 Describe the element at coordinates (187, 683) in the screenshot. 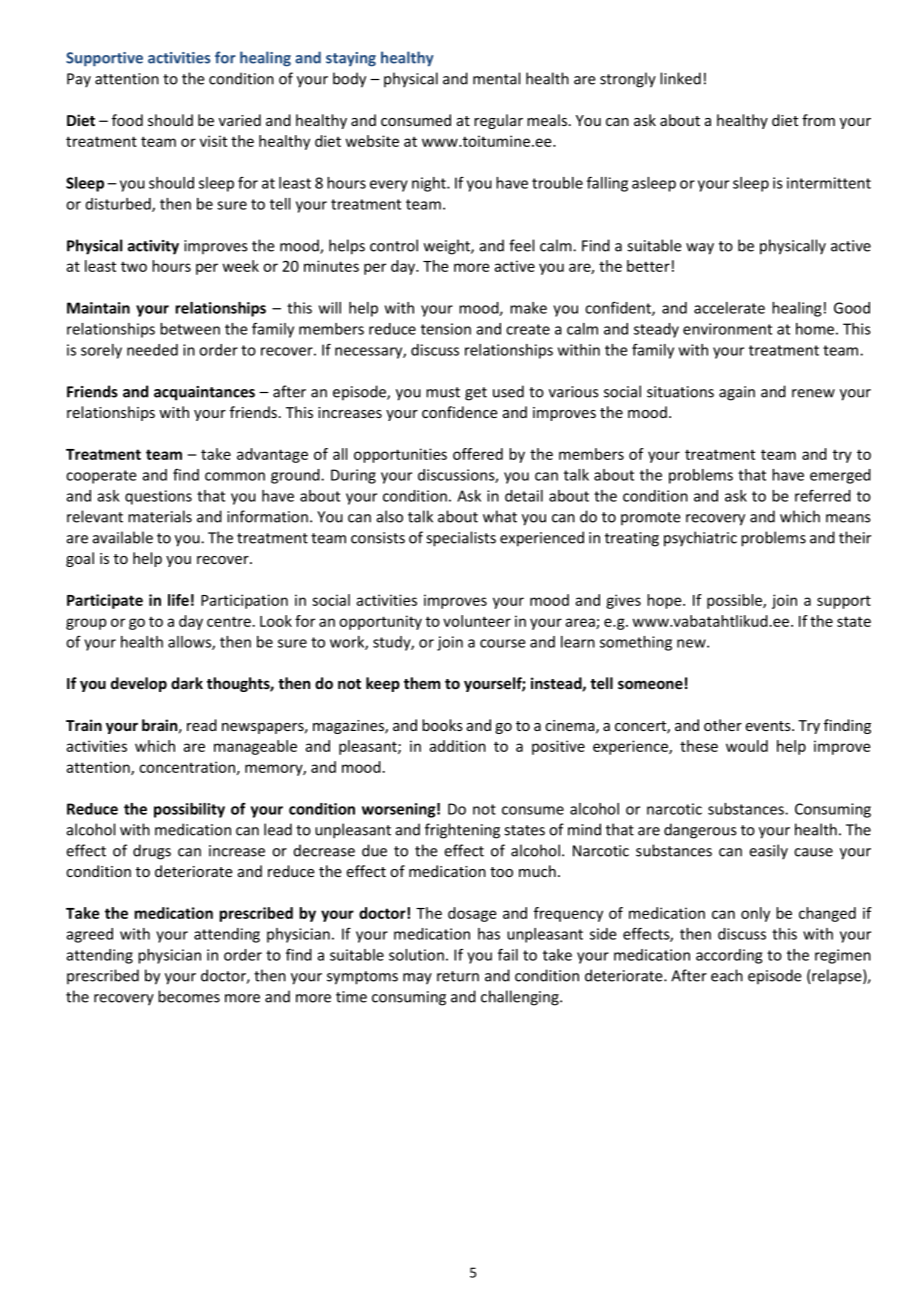

I see `dark` at that location.
